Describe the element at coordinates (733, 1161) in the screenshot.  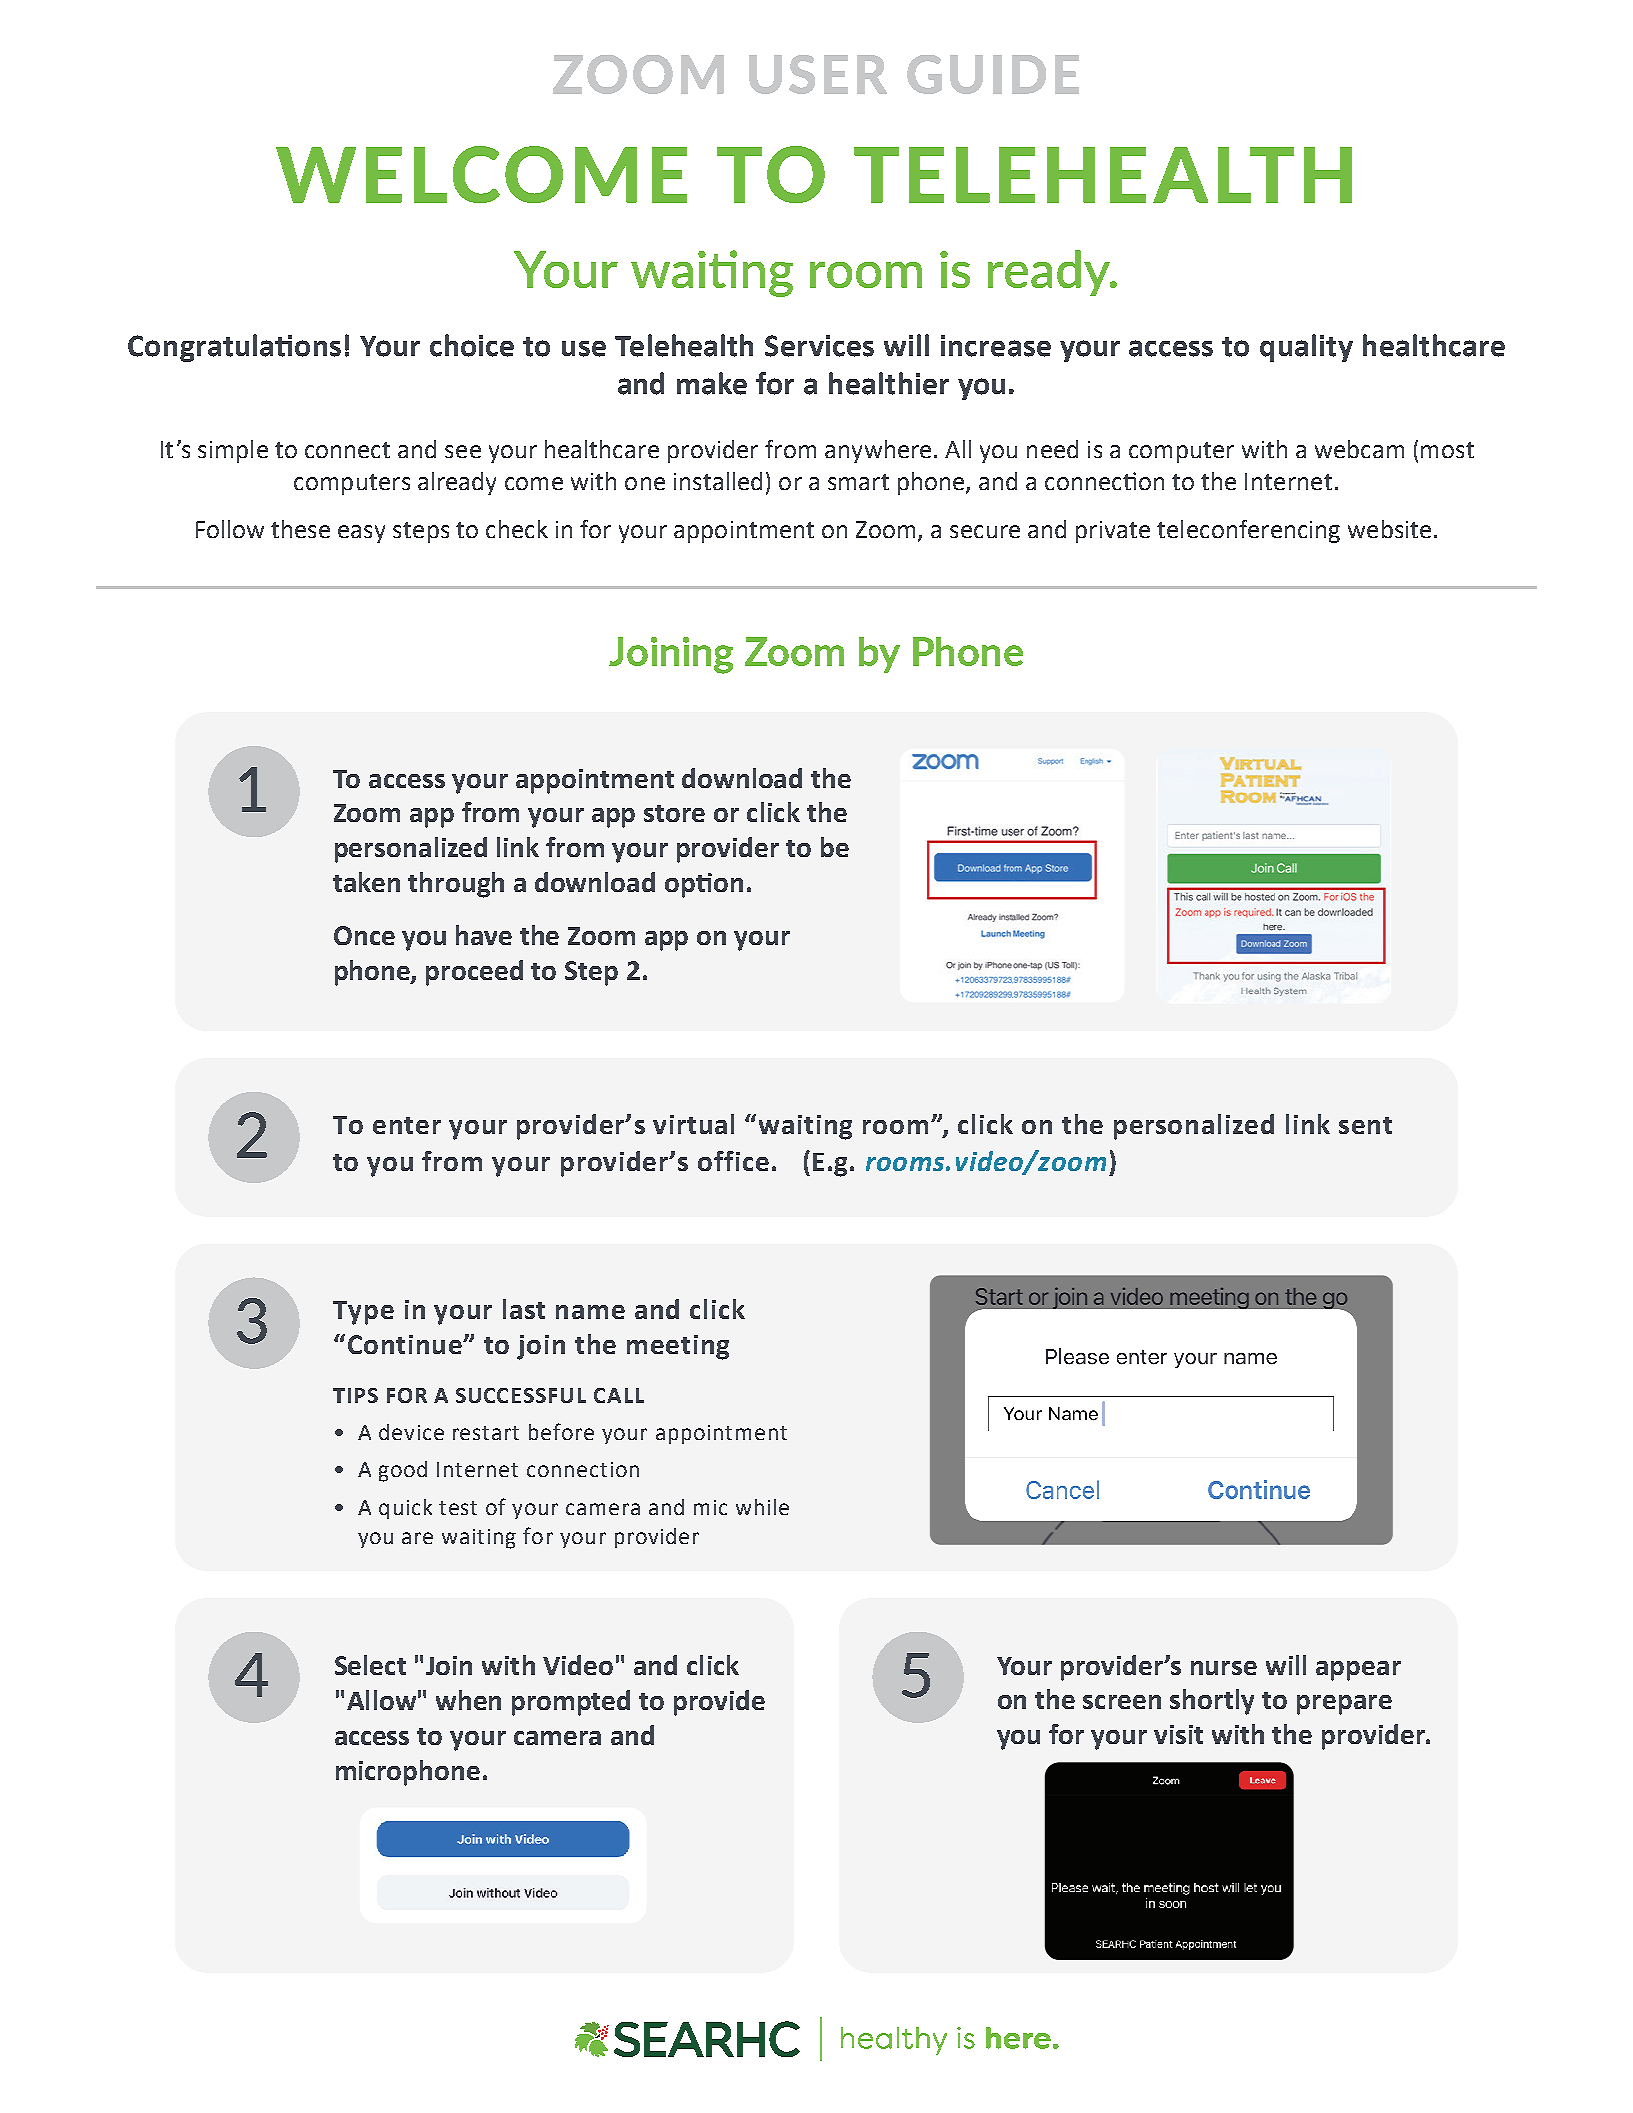
I see `office` at that location.
